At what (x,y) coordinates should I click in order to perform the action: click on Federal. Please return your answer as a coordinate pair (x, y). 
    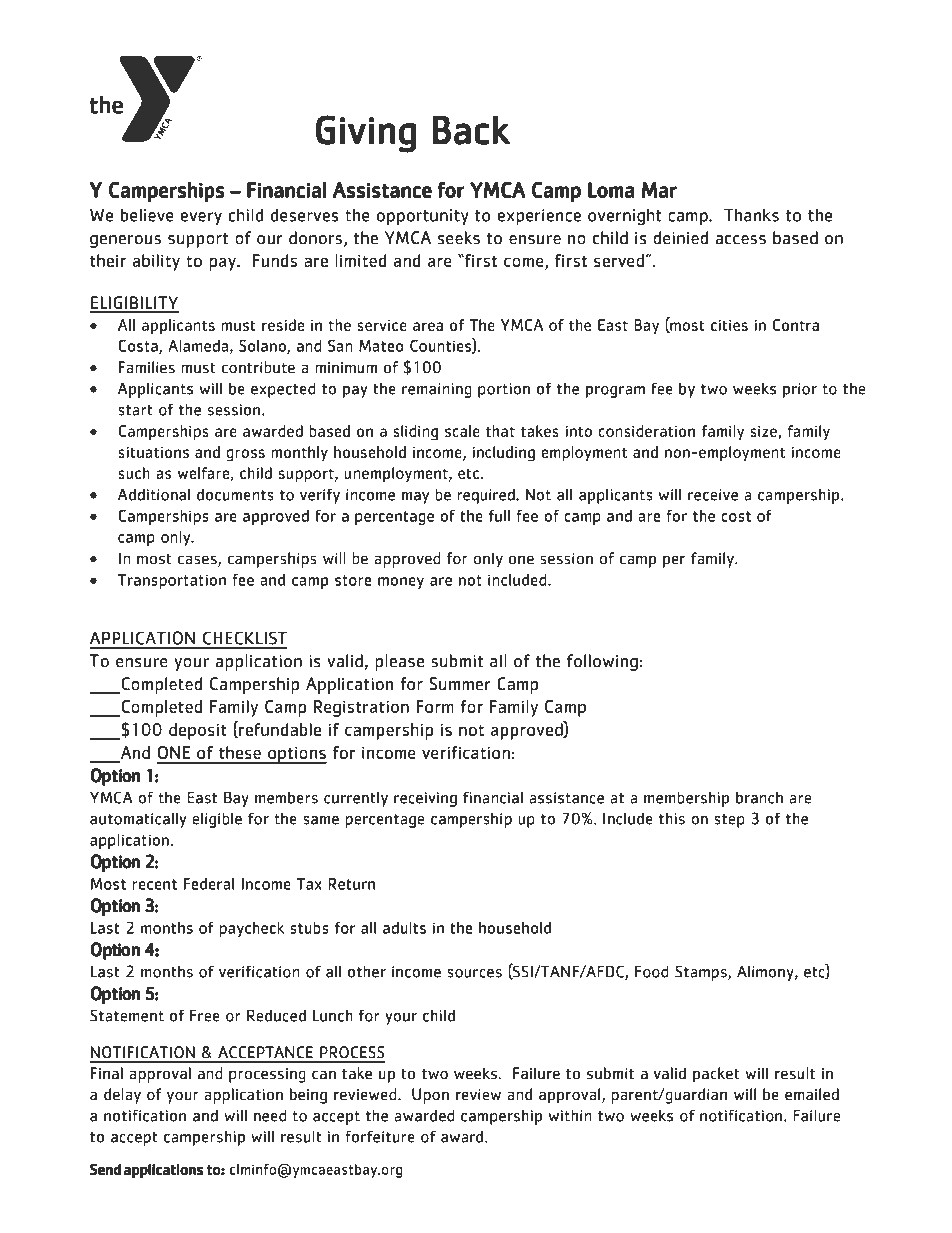
    Looking at the image, I should click on (209, 884).
